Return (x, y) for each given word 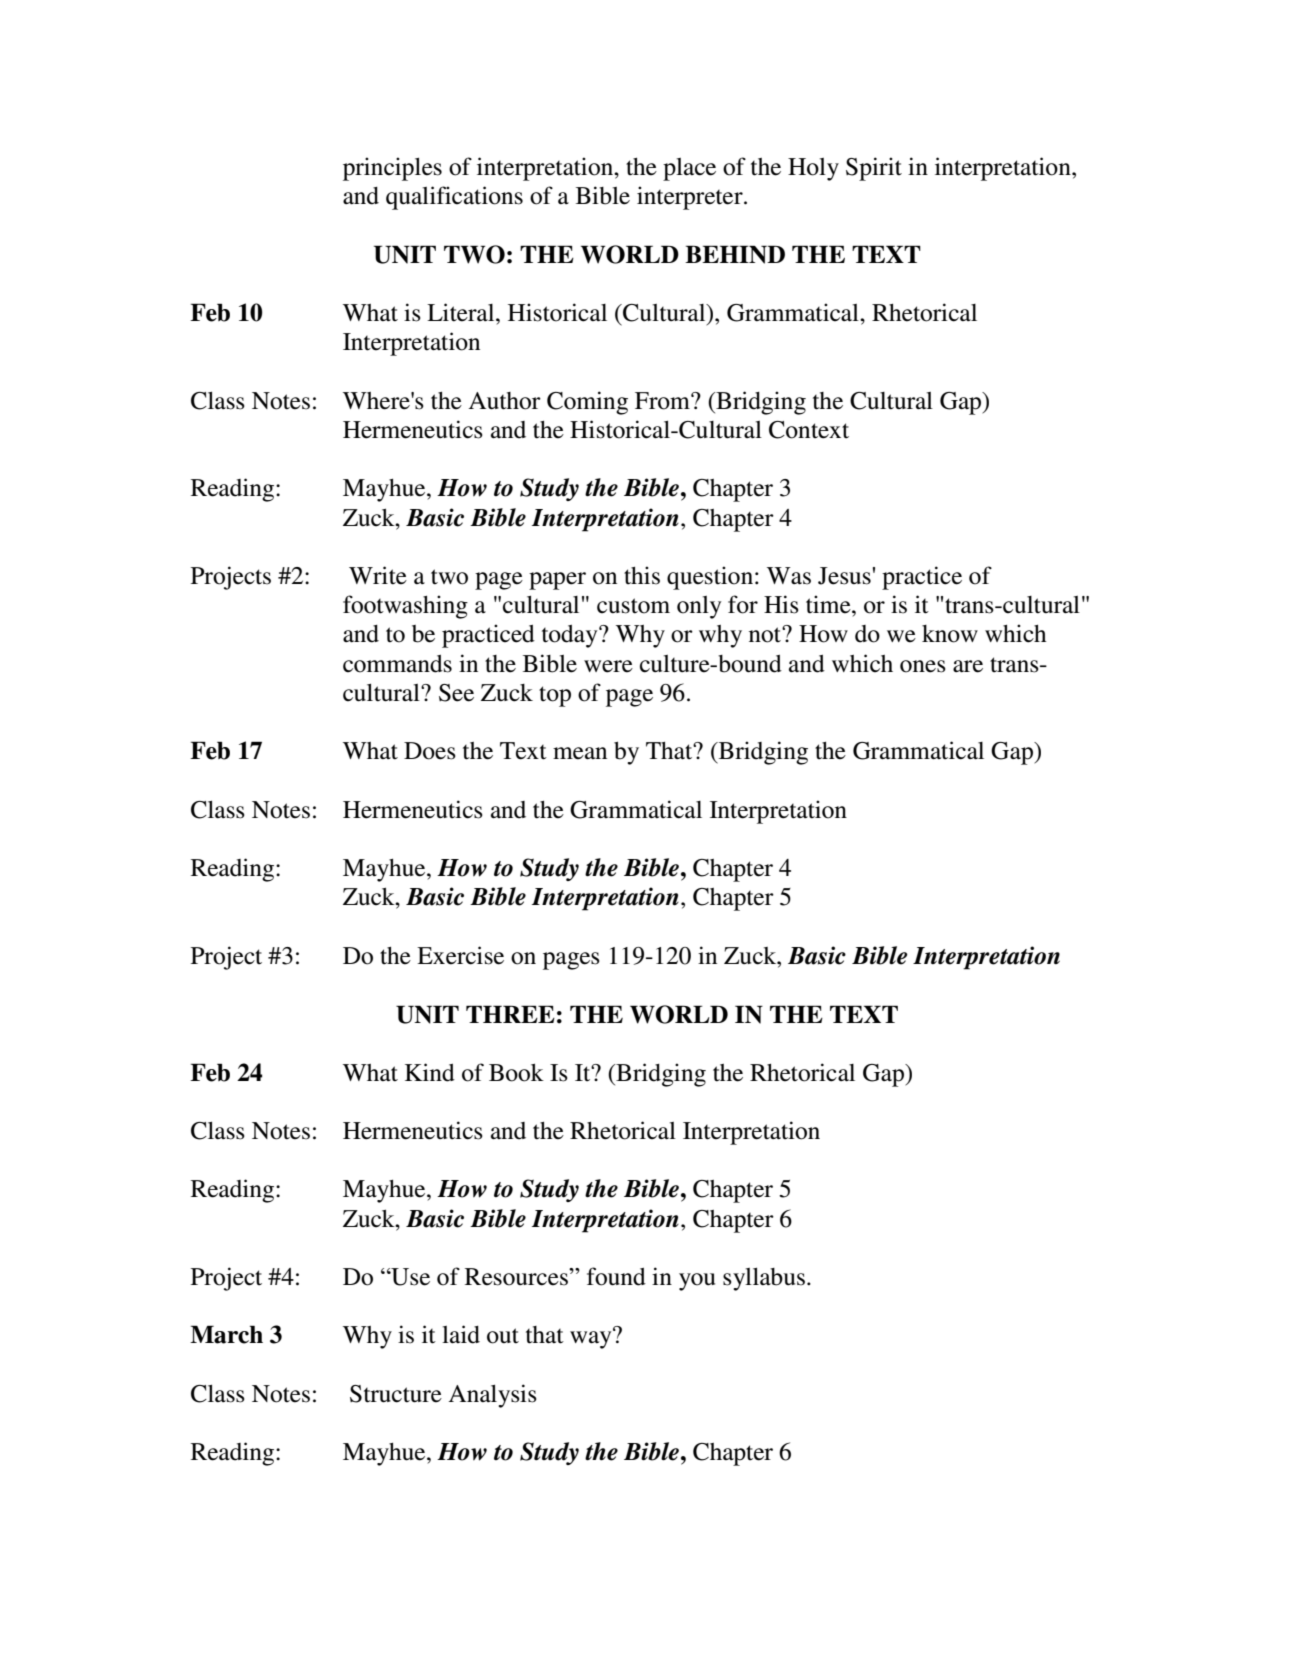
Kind (430, 1072)
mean (580, 753)
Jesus (844, 576)
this (642, 575)
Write (378, 575)
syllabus (764, 1279)
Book (516, 1072)
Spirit (874, 169)
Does (430, 751)
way (592, 1339)
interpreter (691, 198)
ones (923, 666)
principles (392, 169)
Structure (396, 1394)
